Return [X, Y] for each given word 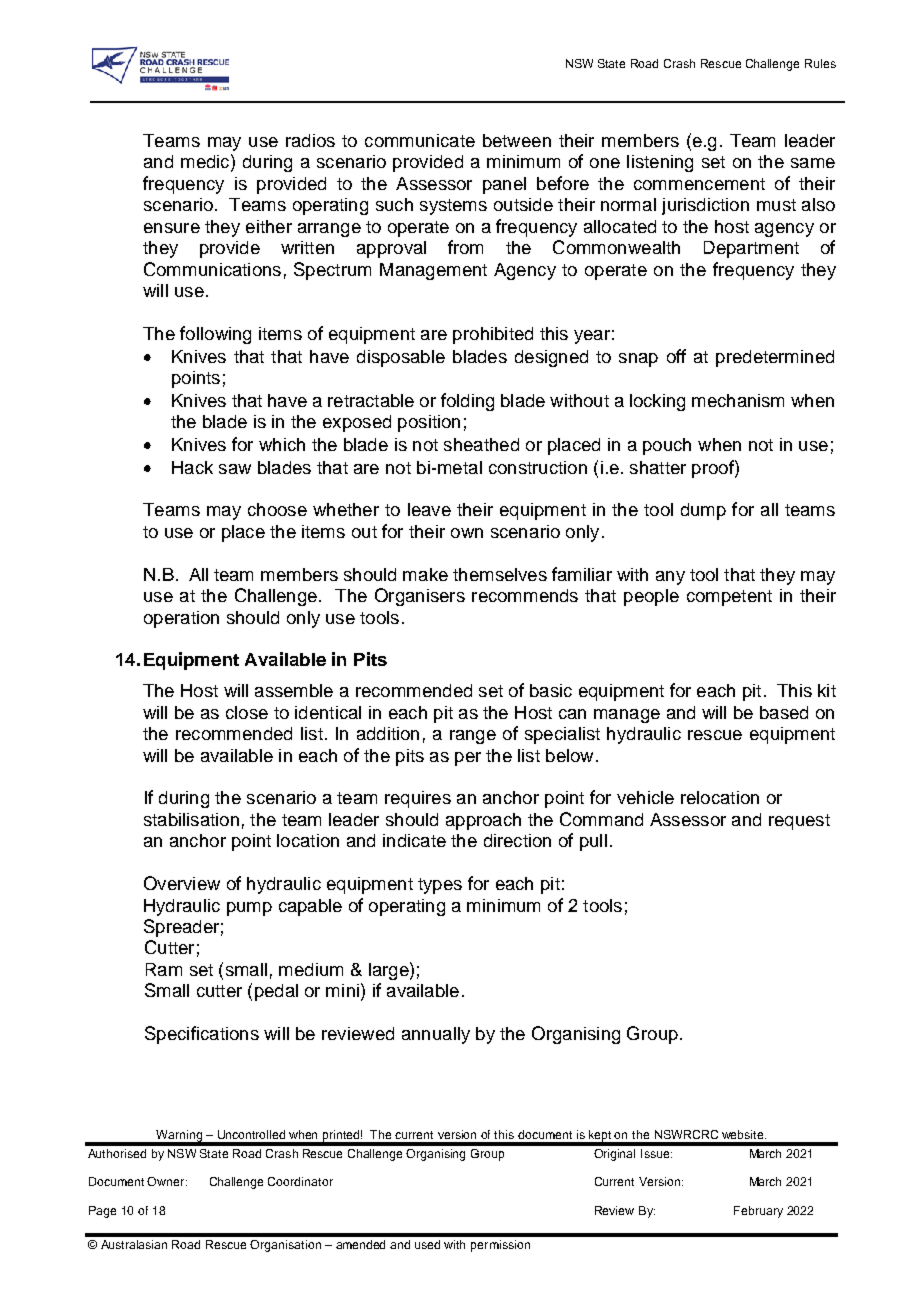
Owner [167, 1181]
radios [310, 140]
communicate [420, 140]
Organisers [420, 597]
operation [181, 619]
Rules [820, 63]
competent [729, 598]
